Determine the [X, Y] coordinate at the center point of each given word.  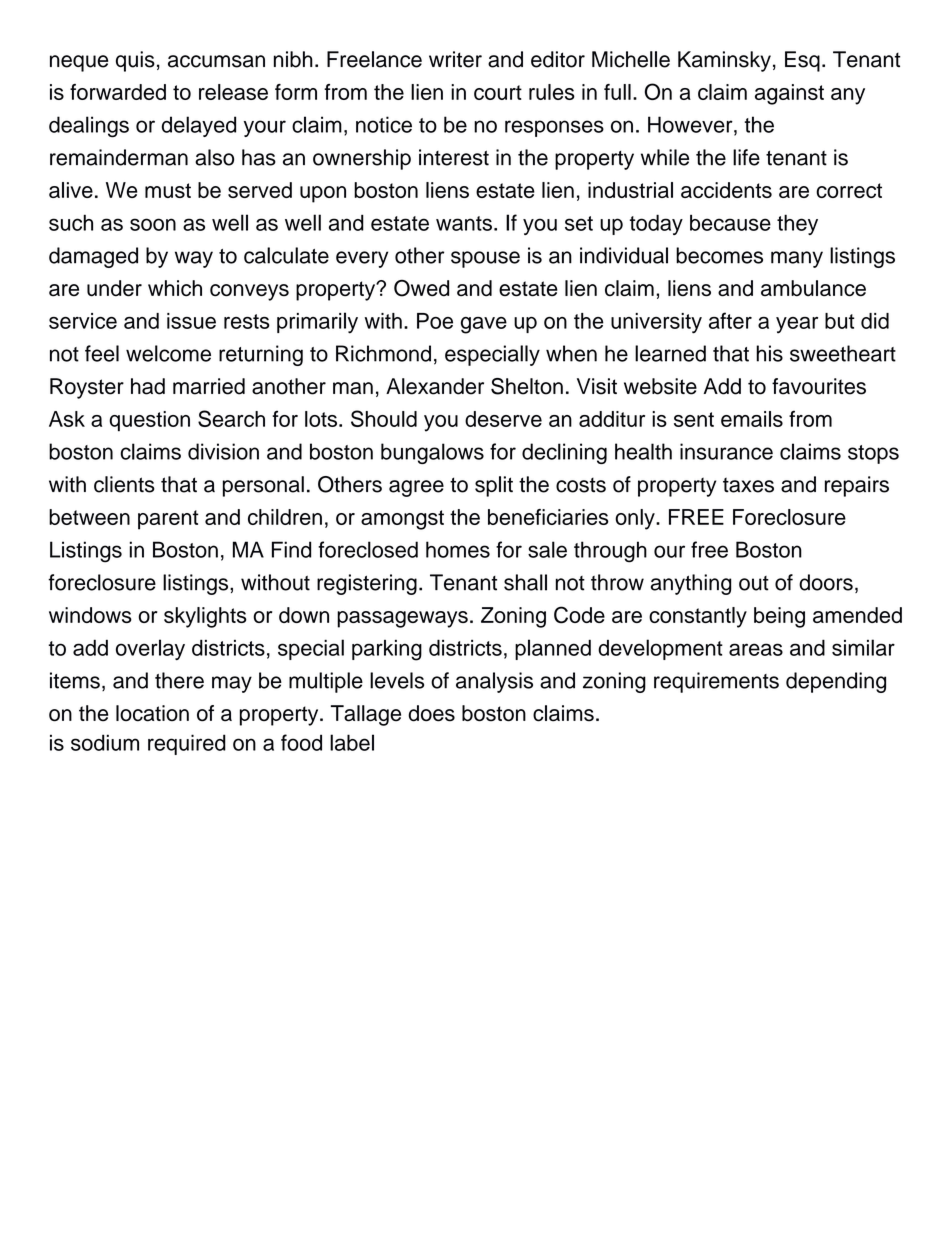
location [152, 713]
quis [135, 61]
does [431, 713]
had [148, 386]
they [797, 224]
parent [168, 520]
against [789, 94]
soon [153, 224]
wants [464, 223]
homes [458, 549]
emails [752, 419]
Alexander [435, 386]
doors [826, 582]
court [498, 92]
